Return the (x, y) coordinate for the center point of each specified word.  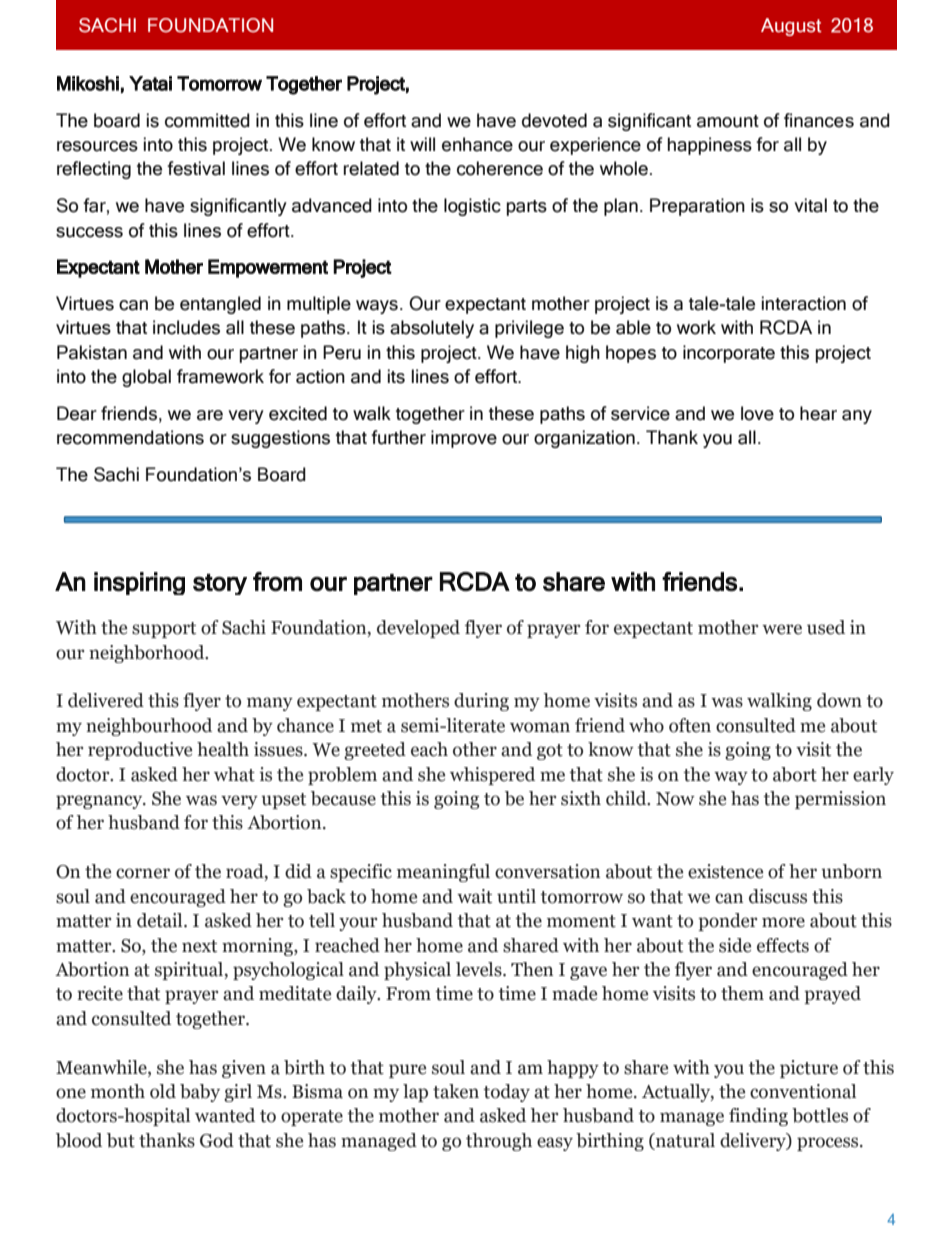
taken (456, 1091)
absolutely (432, 329)
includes (186, 327)
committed (207, 120)
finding (758, 1117)
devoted (554, 120)
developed (418, 629)
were (782, 629)
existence (725, 871)
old (163, 1091)
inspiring (139, 583)
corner (143, 873)
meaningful (443, 873)
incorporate (729, 354)
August (791, 27)
